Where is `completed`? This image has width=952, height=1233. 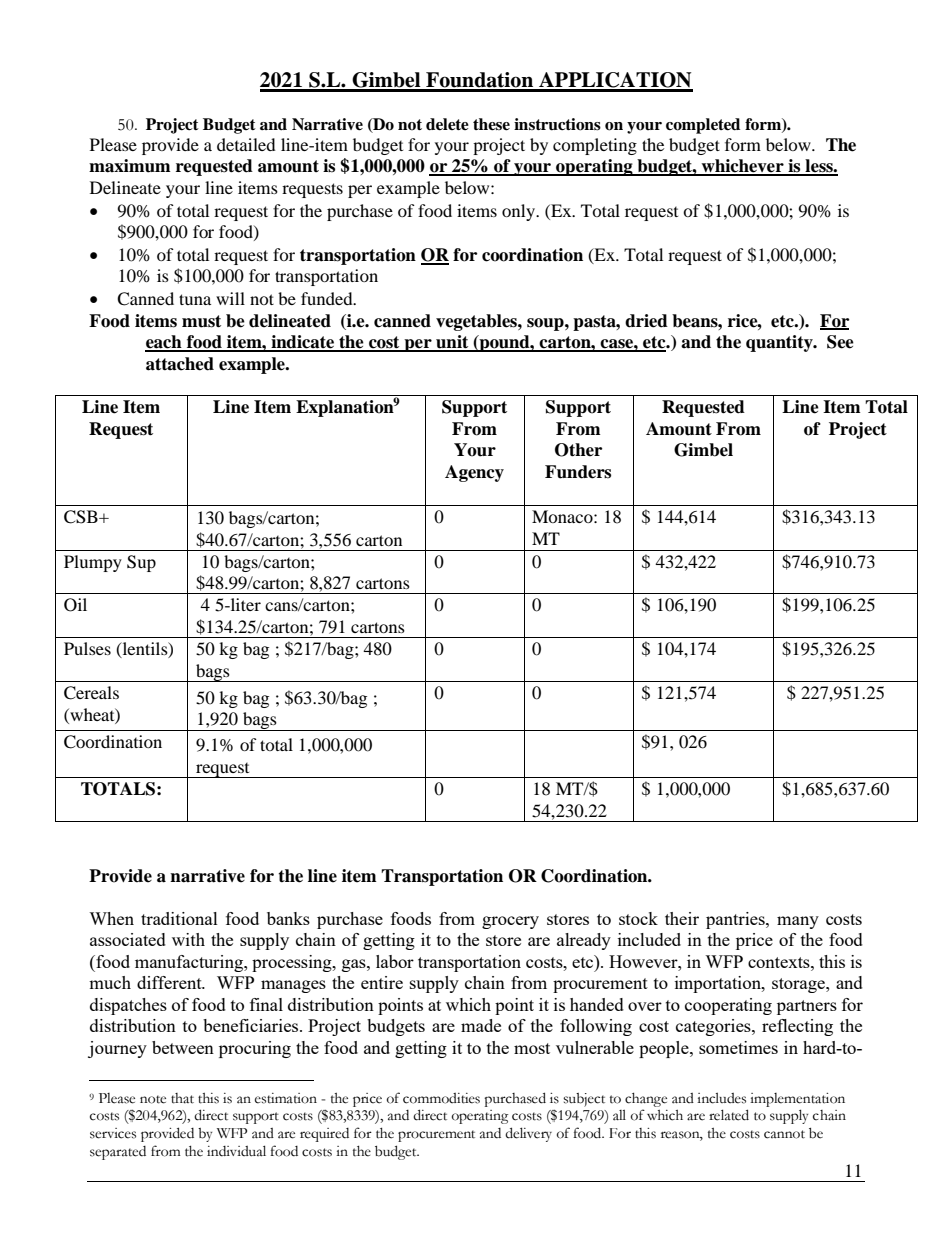
completed is located at coordinates (703, 126).
